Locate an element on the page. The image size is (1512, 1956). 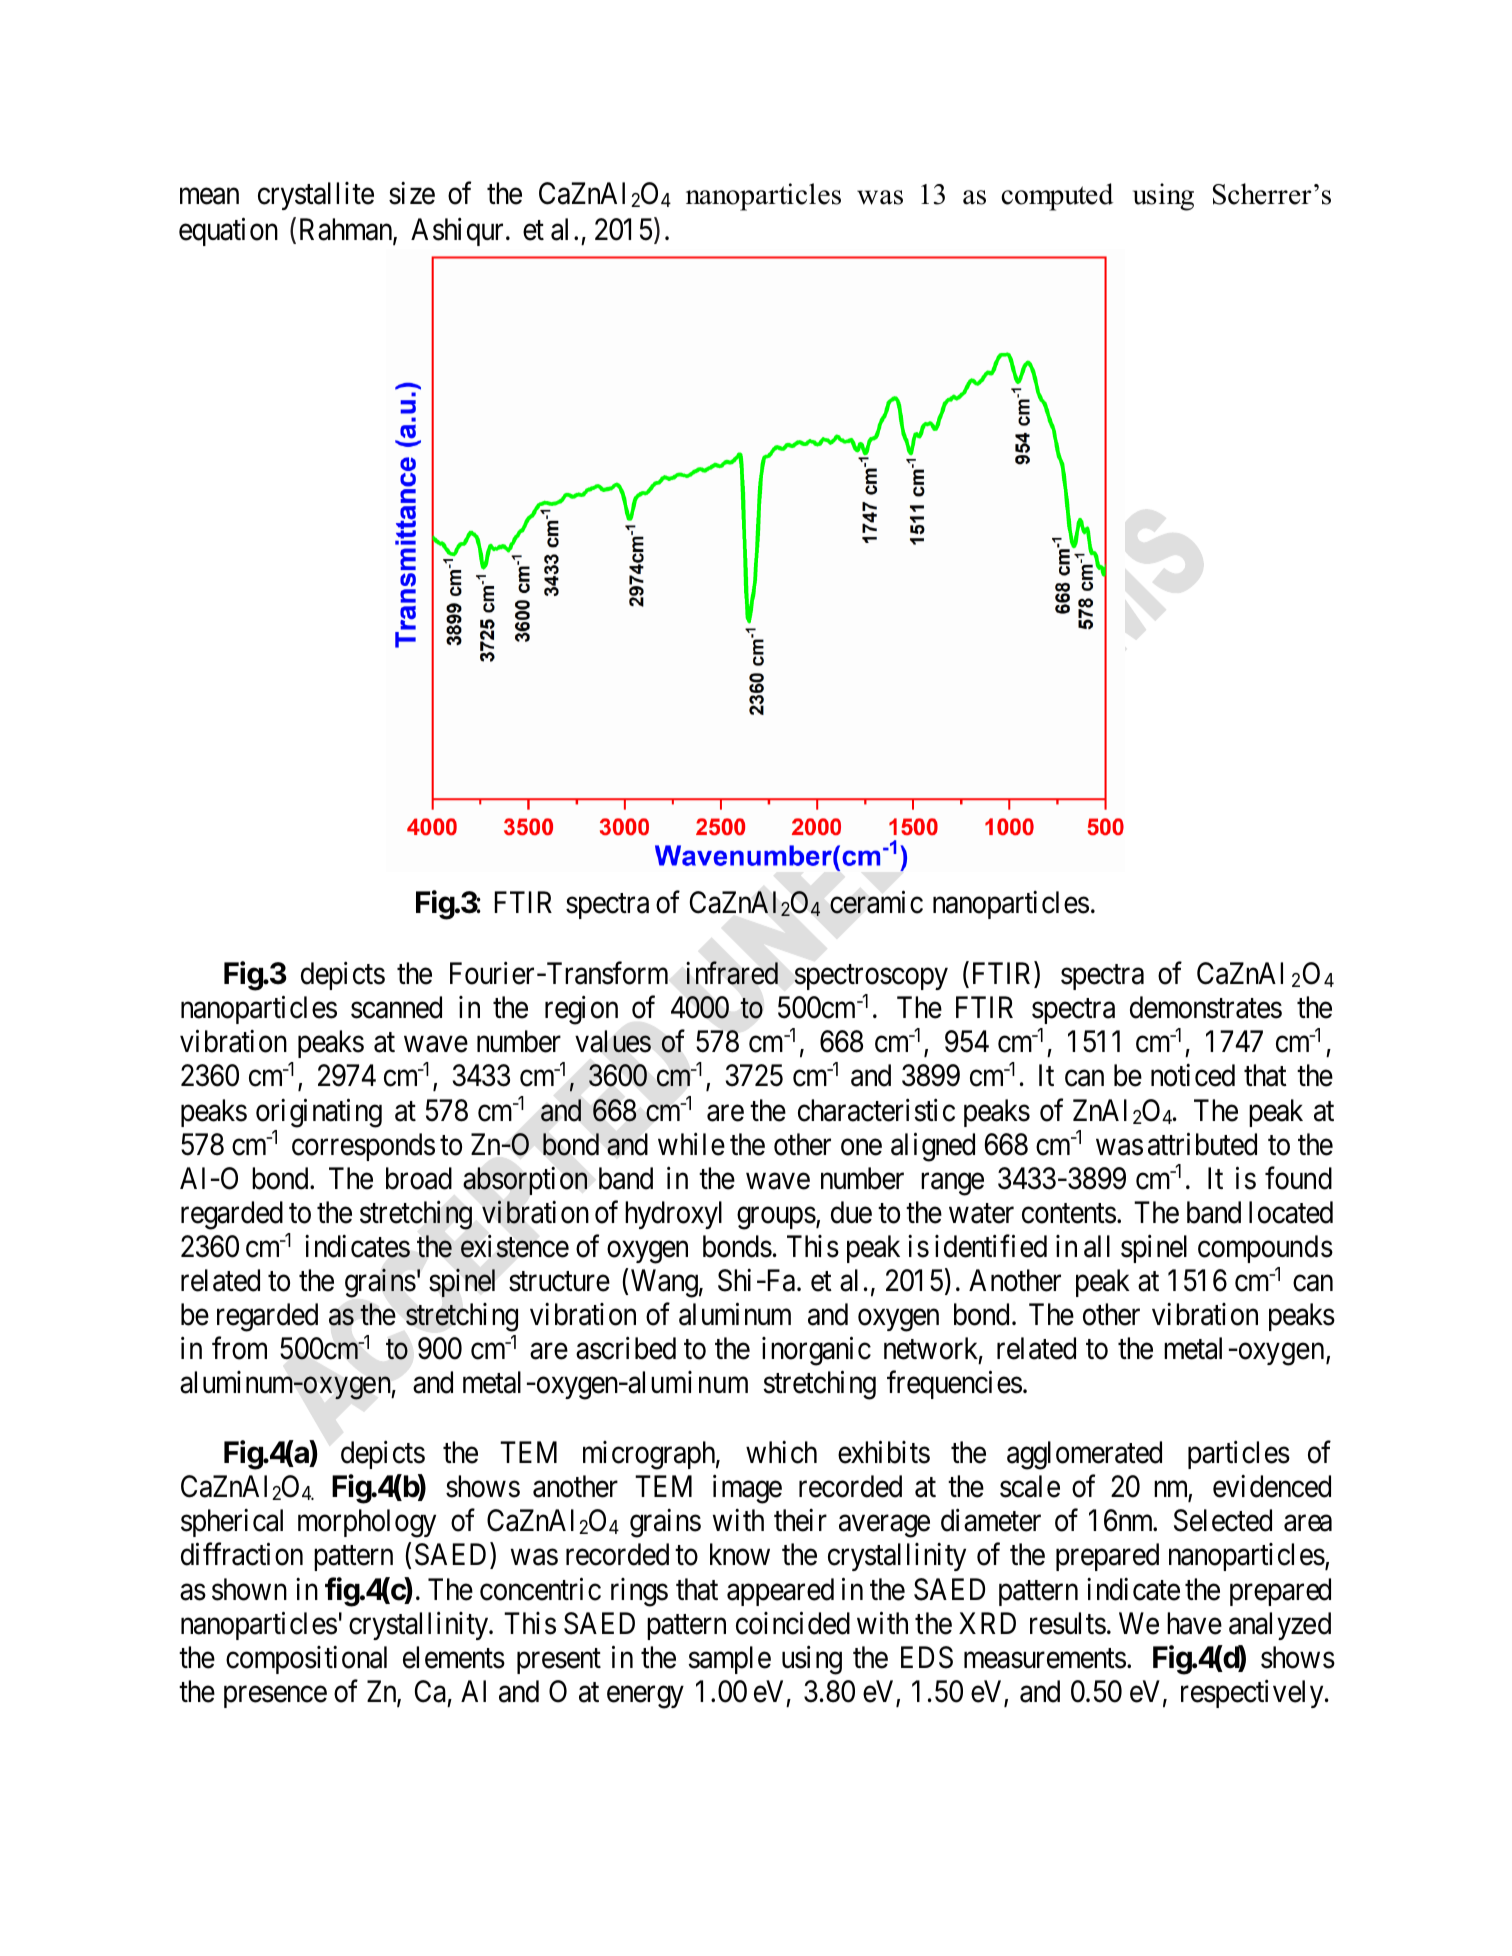
from is located at coordinates (239, 1348).
